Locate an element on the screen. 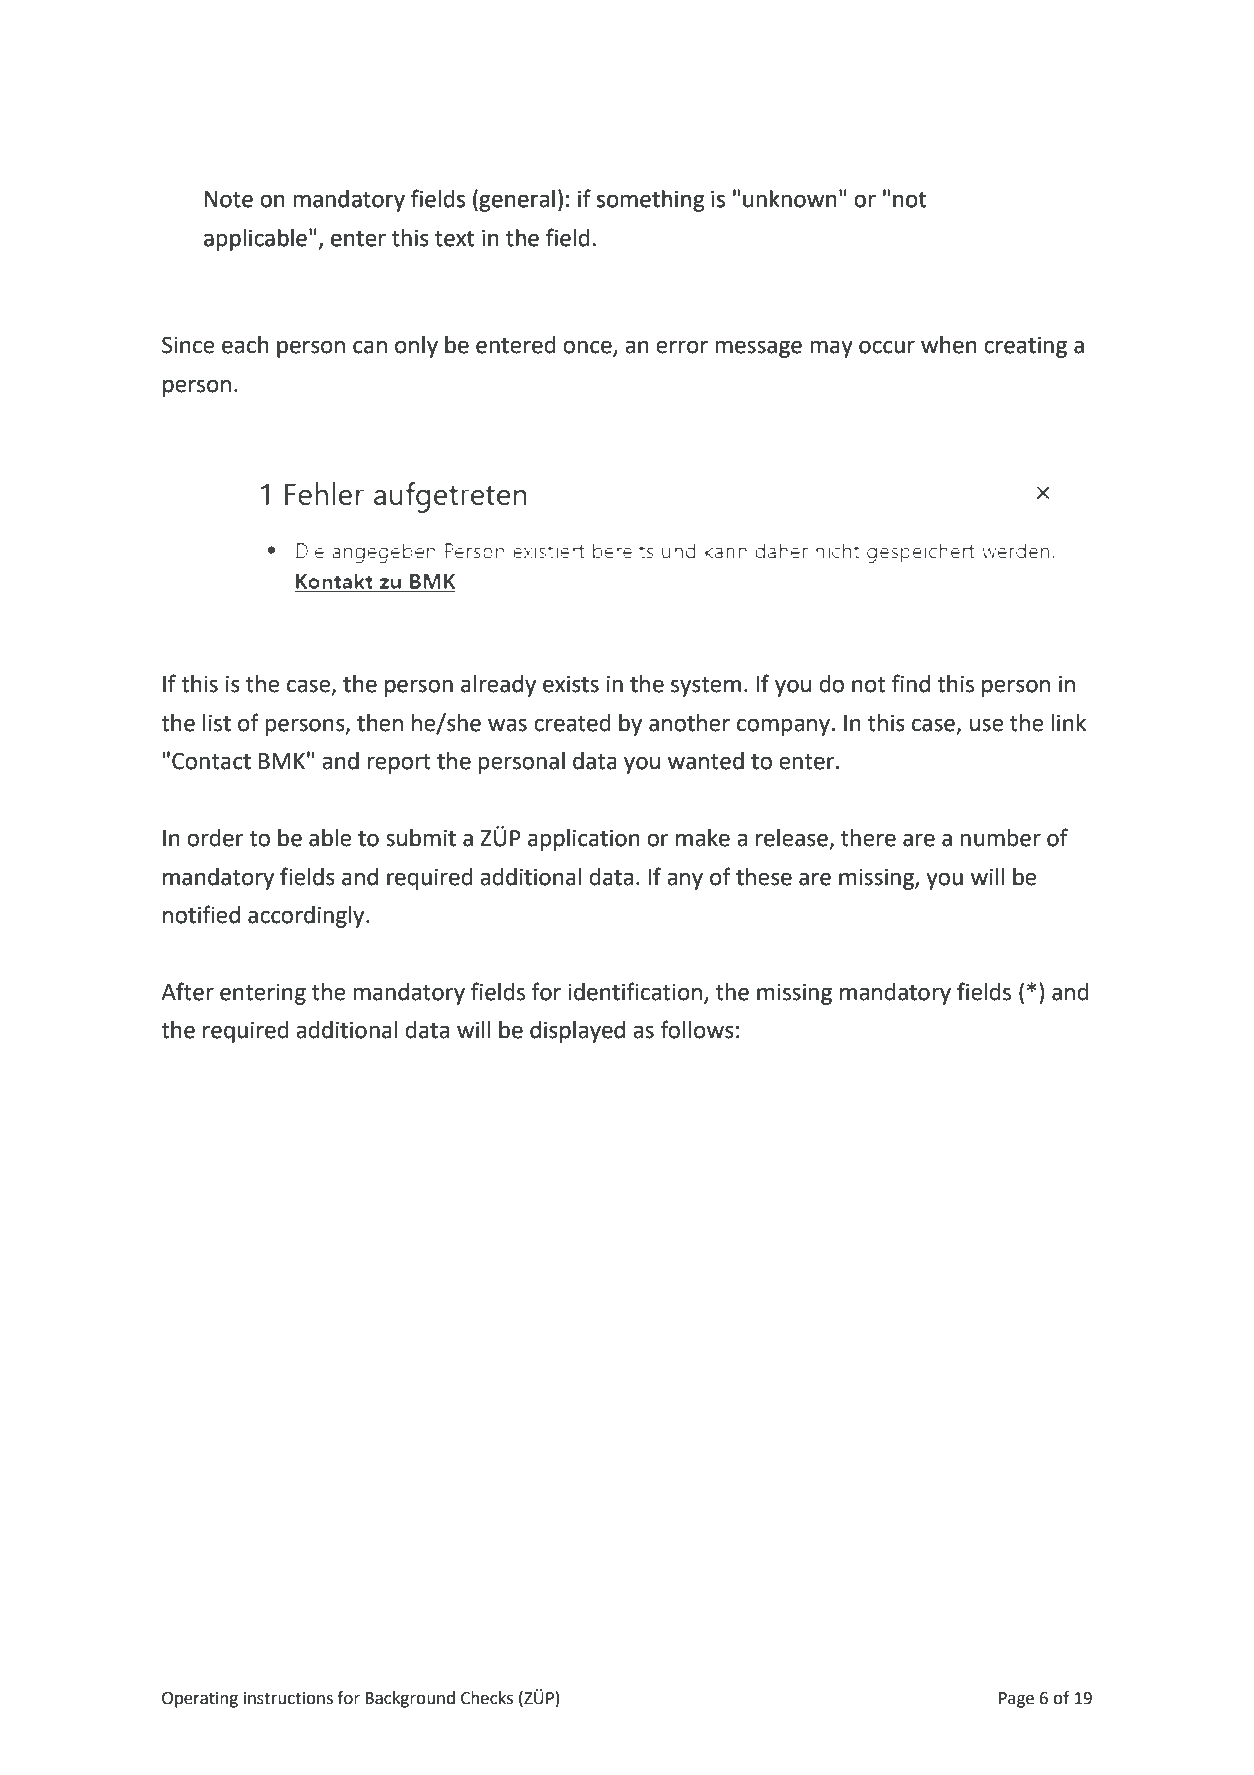  follows is located at coordinates (697, 1029).
